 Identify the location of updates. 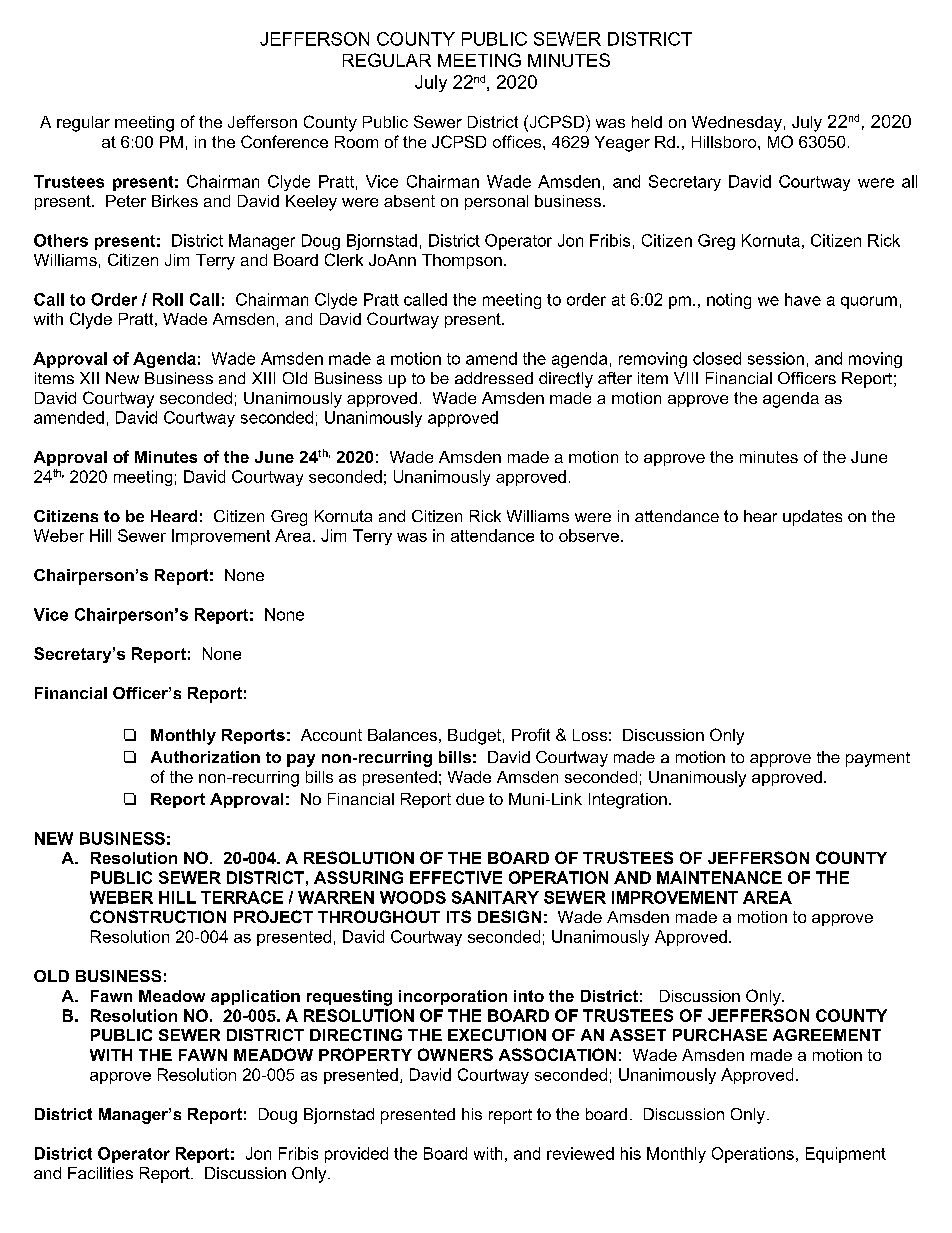
(812, 518).
